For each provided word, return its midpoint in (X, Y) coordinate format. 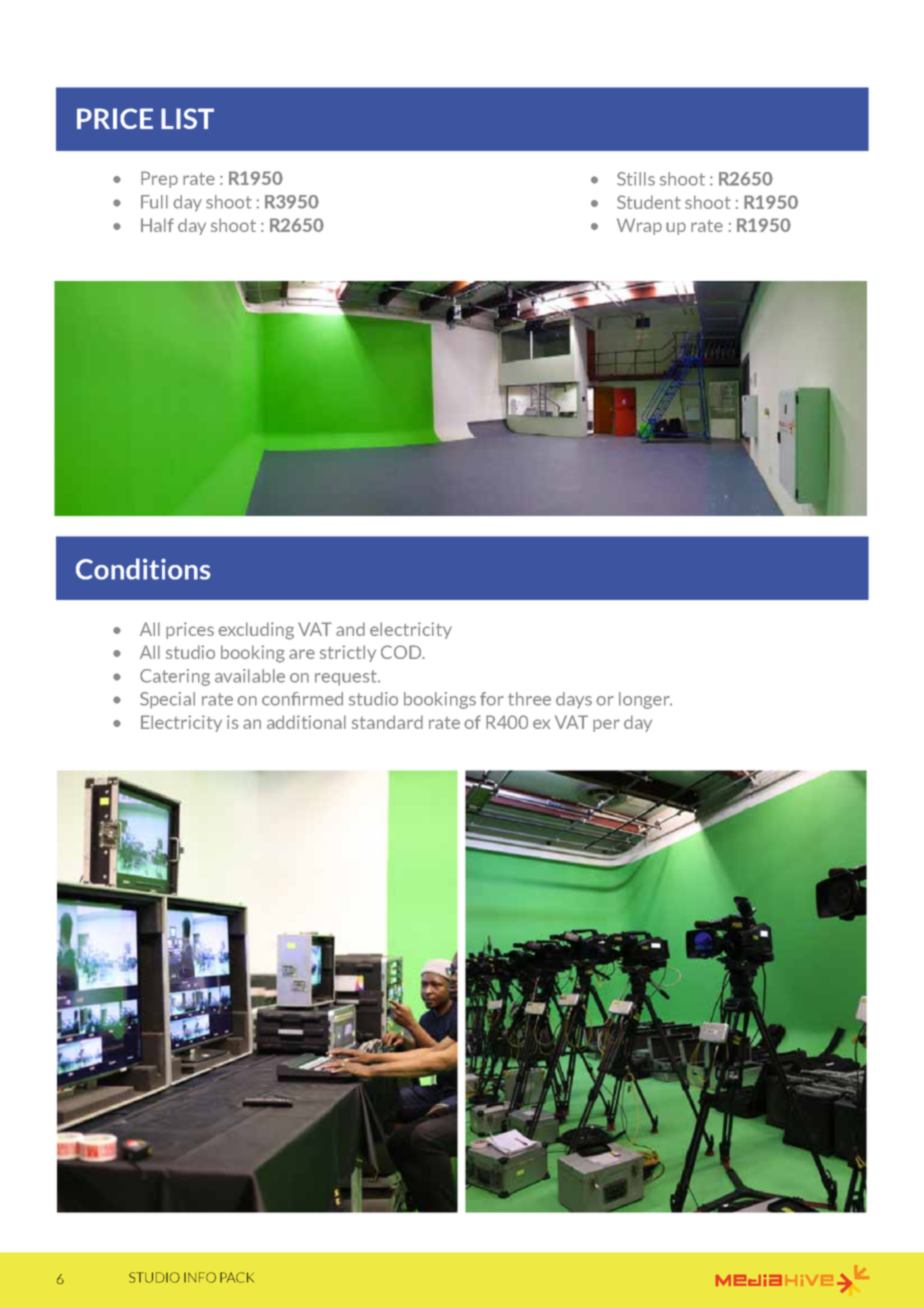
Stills (636, 179)
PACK (237, 1277)
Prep (159, 179)
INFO (200, 1277)
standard (387, 722)
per (606, 725)
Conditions (143, 569)
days (574, 700)
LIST (187, 118)
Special (167, 700)
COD (402, 652)
